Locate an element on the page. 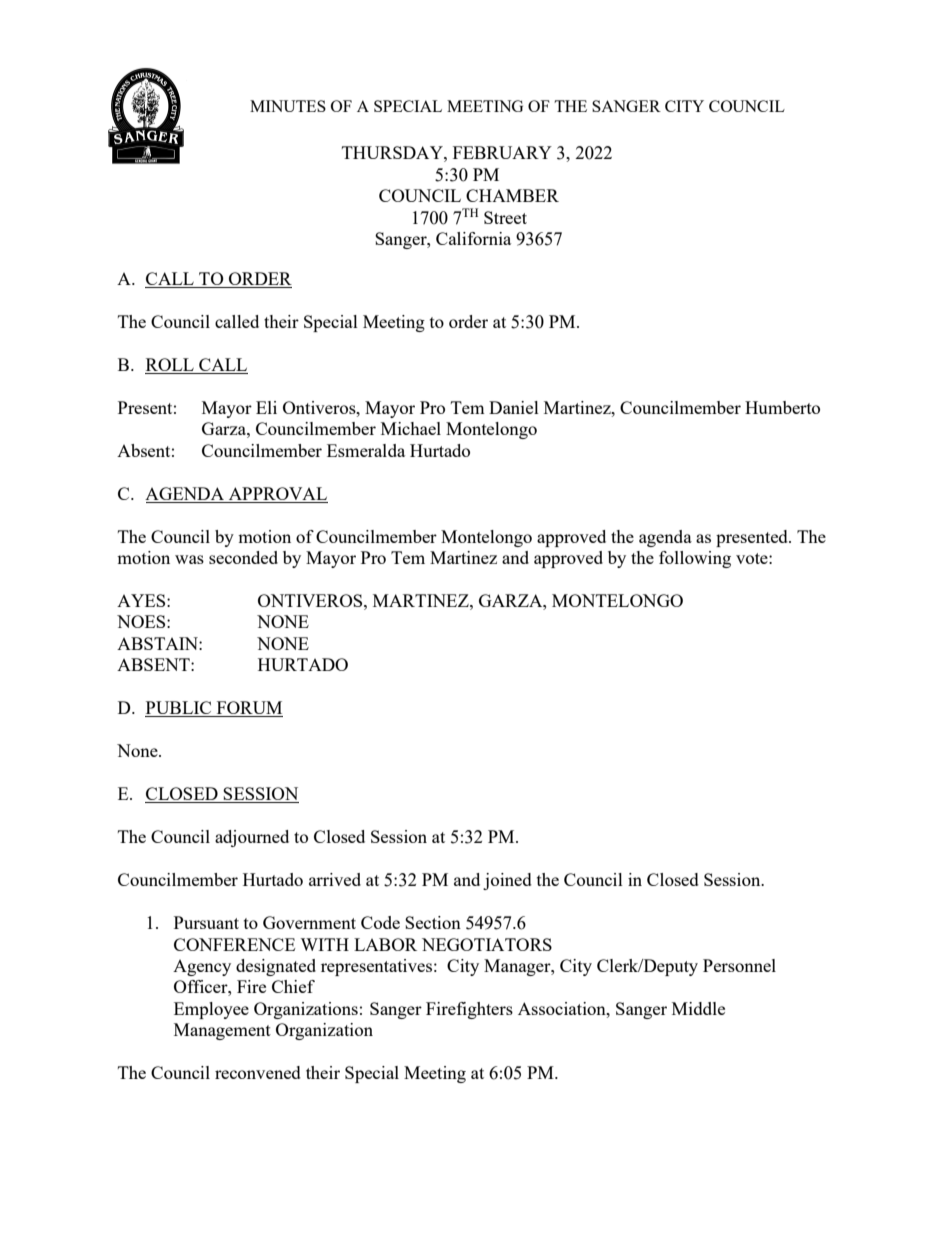 This page has width=952, height=1233. Middle is located at coordinates (698, 1008).
